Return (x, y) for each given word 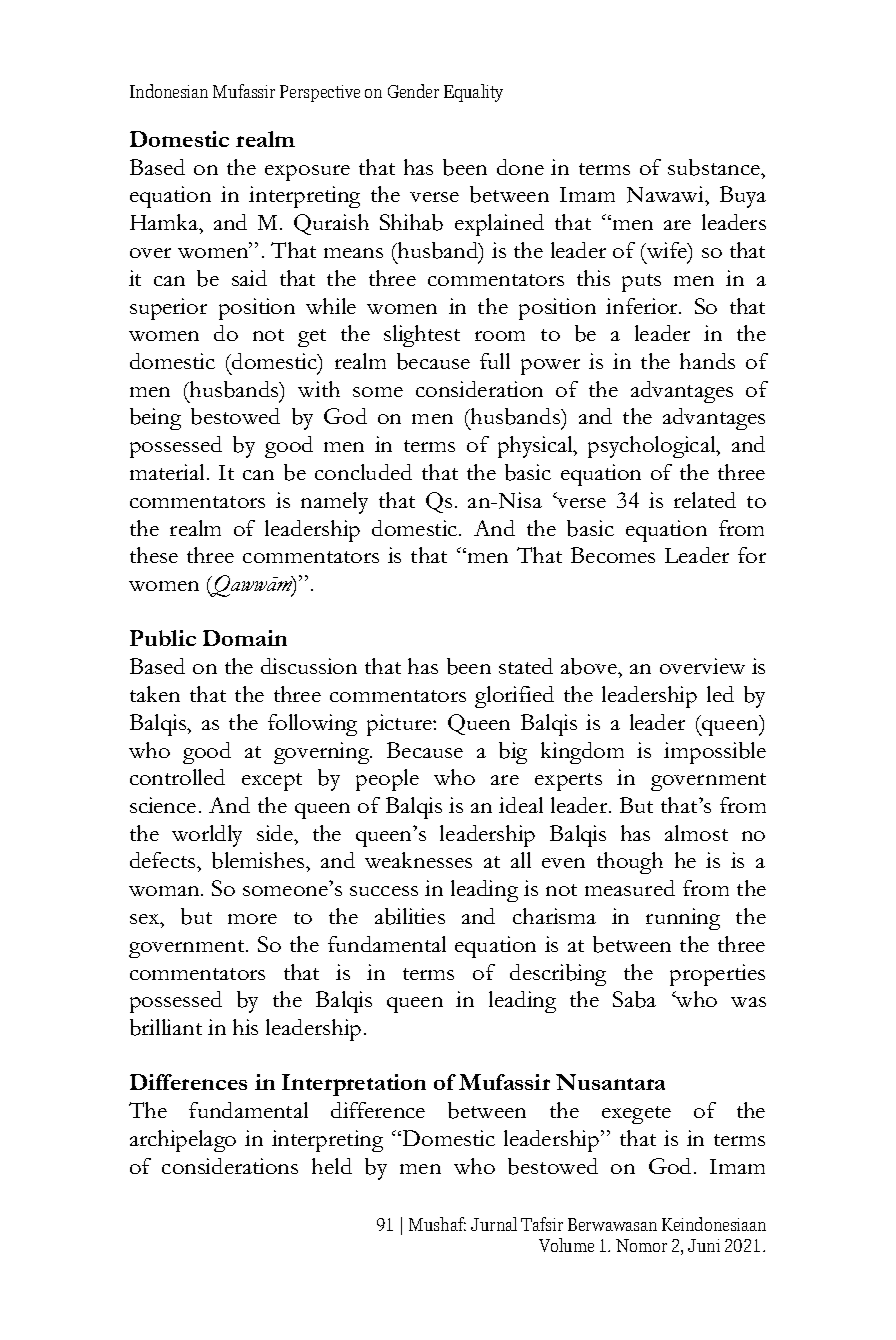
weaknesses (418, 860)
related (705, 500)
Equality (473, 93)
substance (715, 167)
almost (696, 833)
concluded (363, 472)
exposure (307, 173)
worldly (207, 836)
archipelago (183, 1141)
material (167, 472)
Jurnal (494, 1224)
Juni (704, 1245)
